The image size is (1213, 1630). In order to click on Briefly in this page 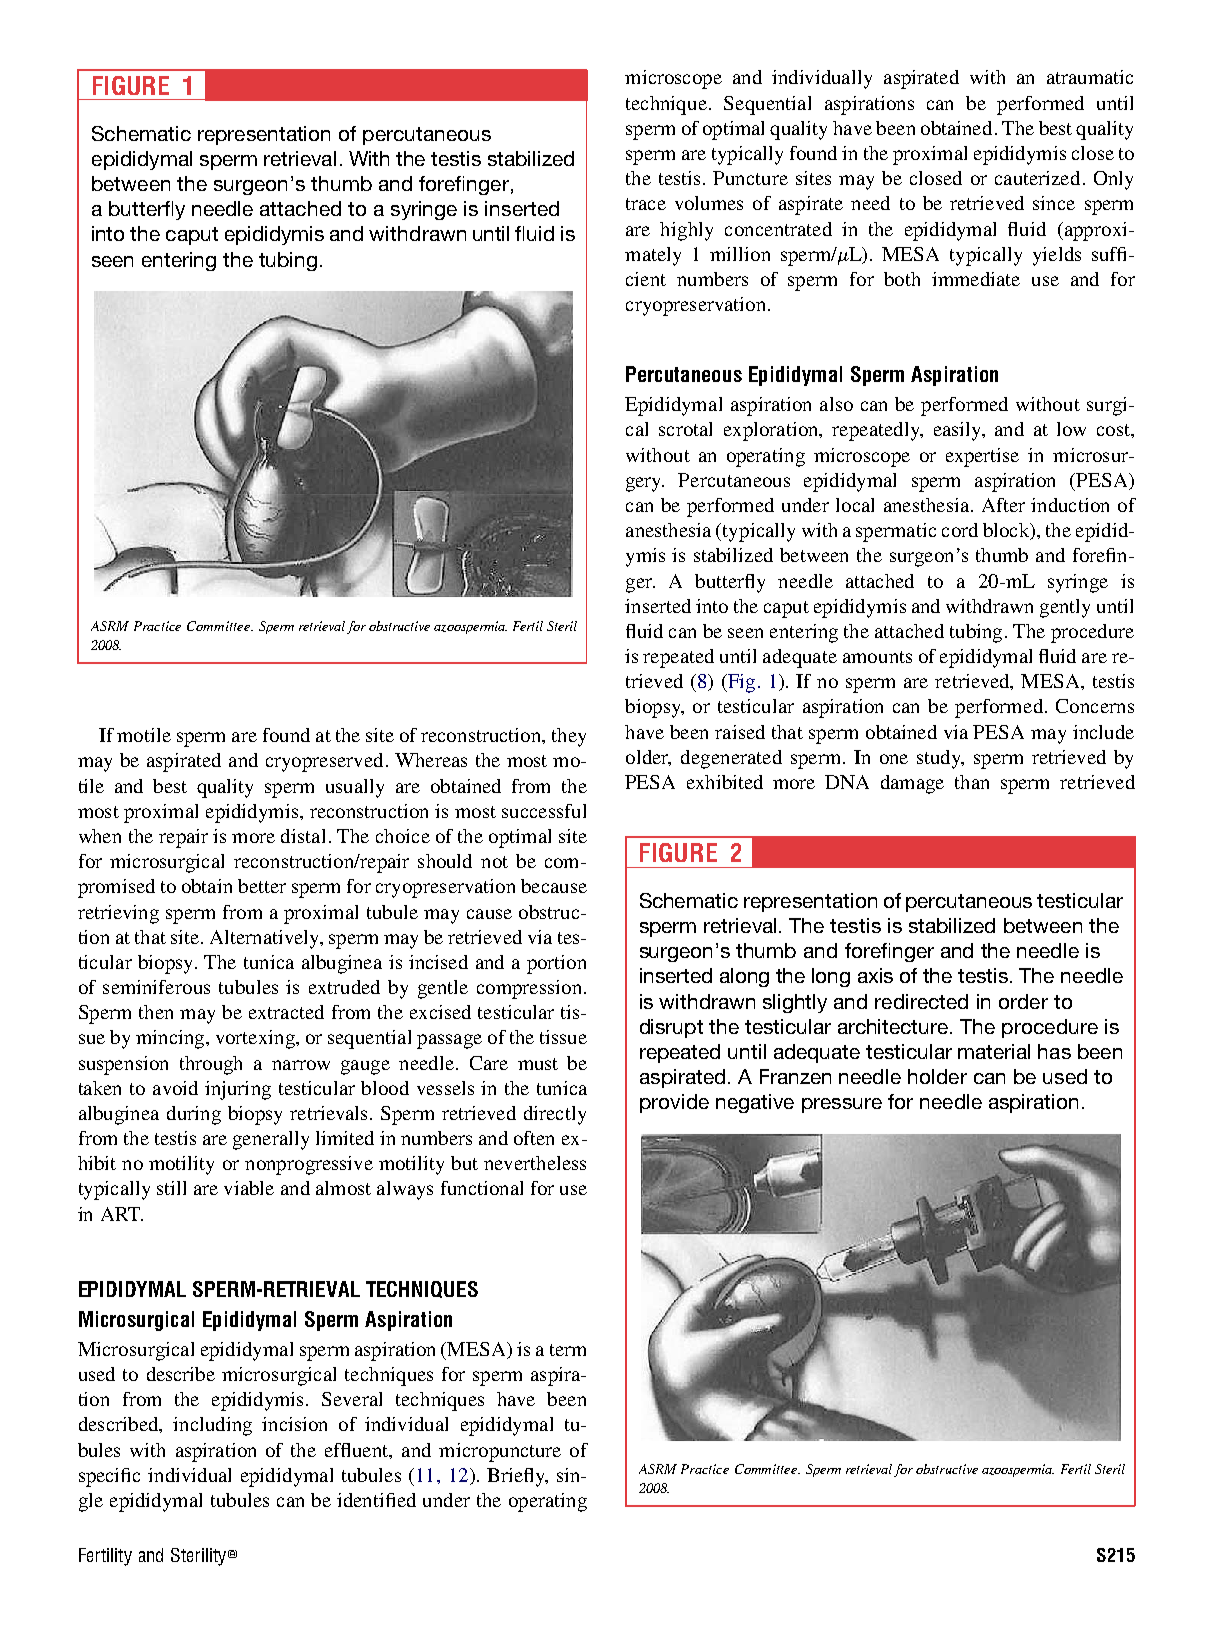, I will do `click(517, 1477)`.
